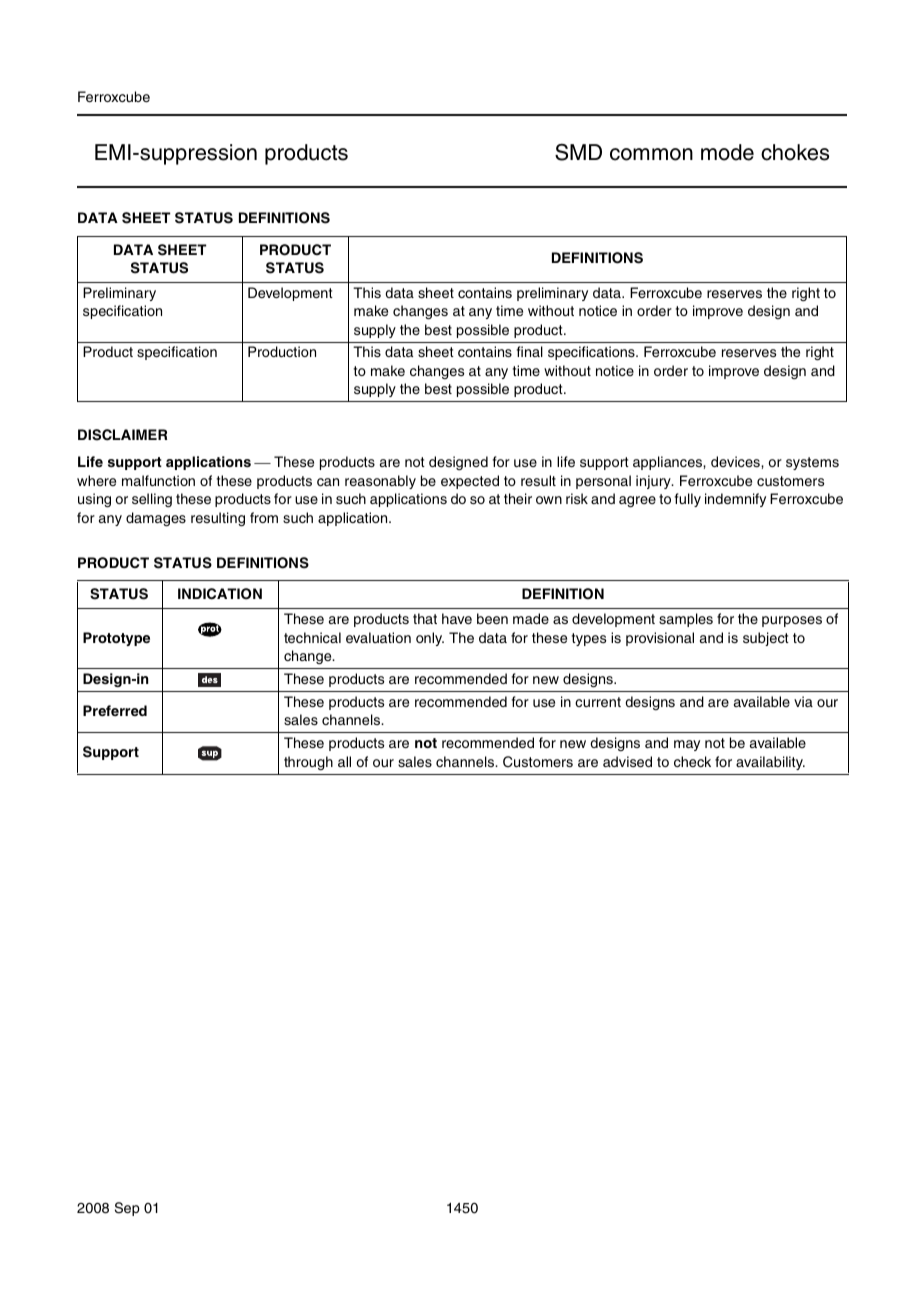 The height and width of the screenshot is (1308, 924). I want to click on through, so click(308, 763).
